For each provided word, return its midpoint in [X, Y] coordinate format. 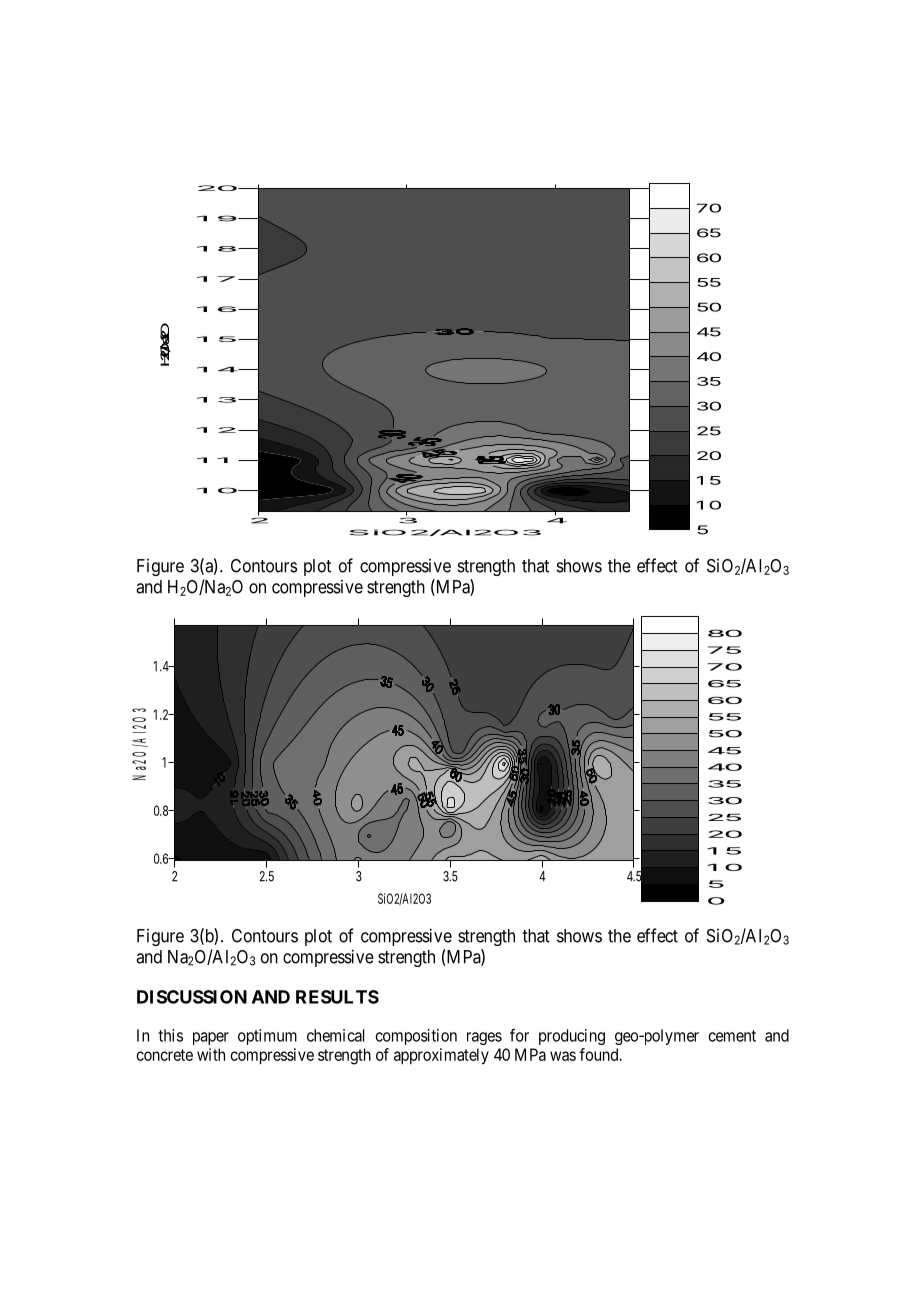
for [519, 1035]
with [211, 1054]
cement [732, 1036]
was [563, 1056]
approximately [441, 1056]
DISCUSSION [192, 997]
